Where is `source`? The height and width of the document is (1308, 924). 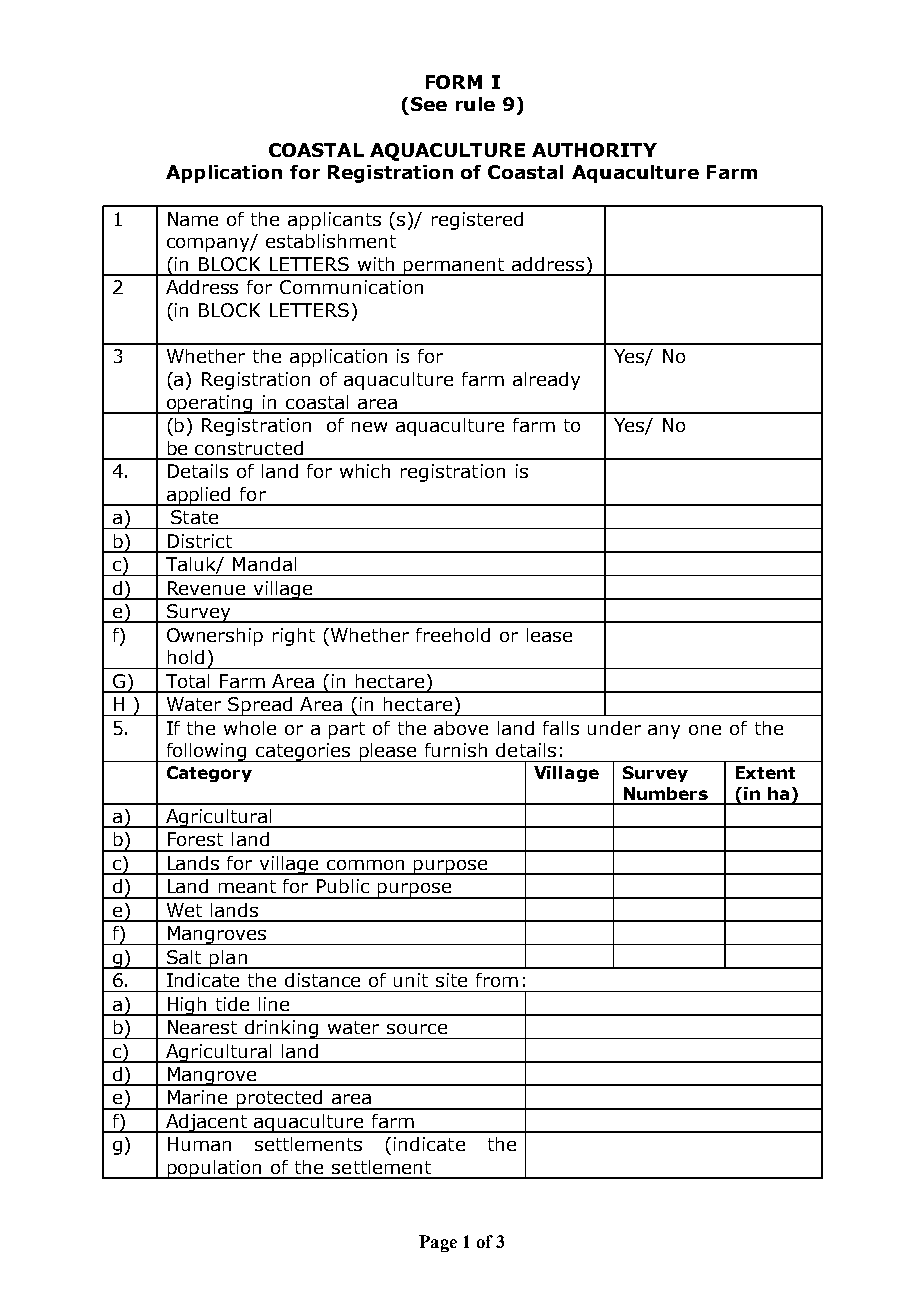
source is located at coordinates (417, 1029).
